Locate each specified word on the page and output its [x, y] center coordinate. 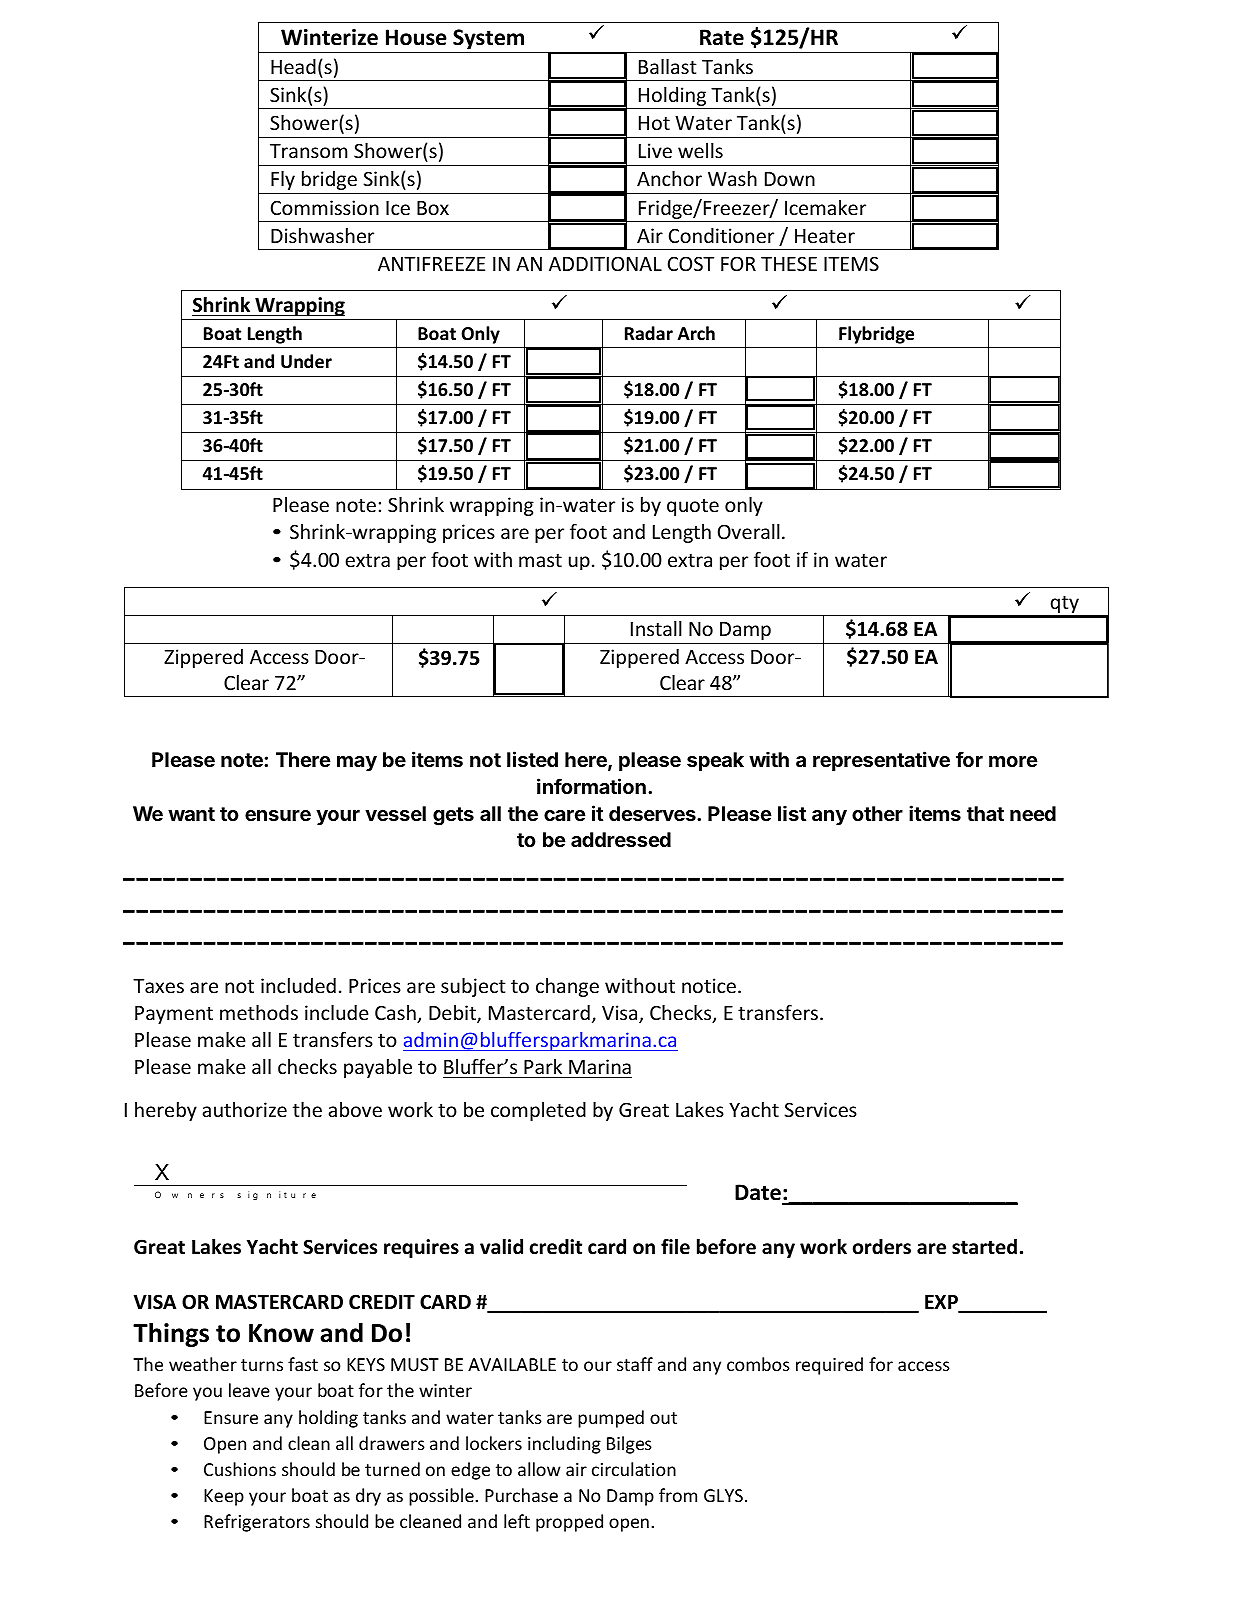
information [591, 786]
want [191, 814]
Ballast [668, 66]
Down [790, 179]
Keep [224, 1497]
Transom [308, 151]
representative [881, 761]
